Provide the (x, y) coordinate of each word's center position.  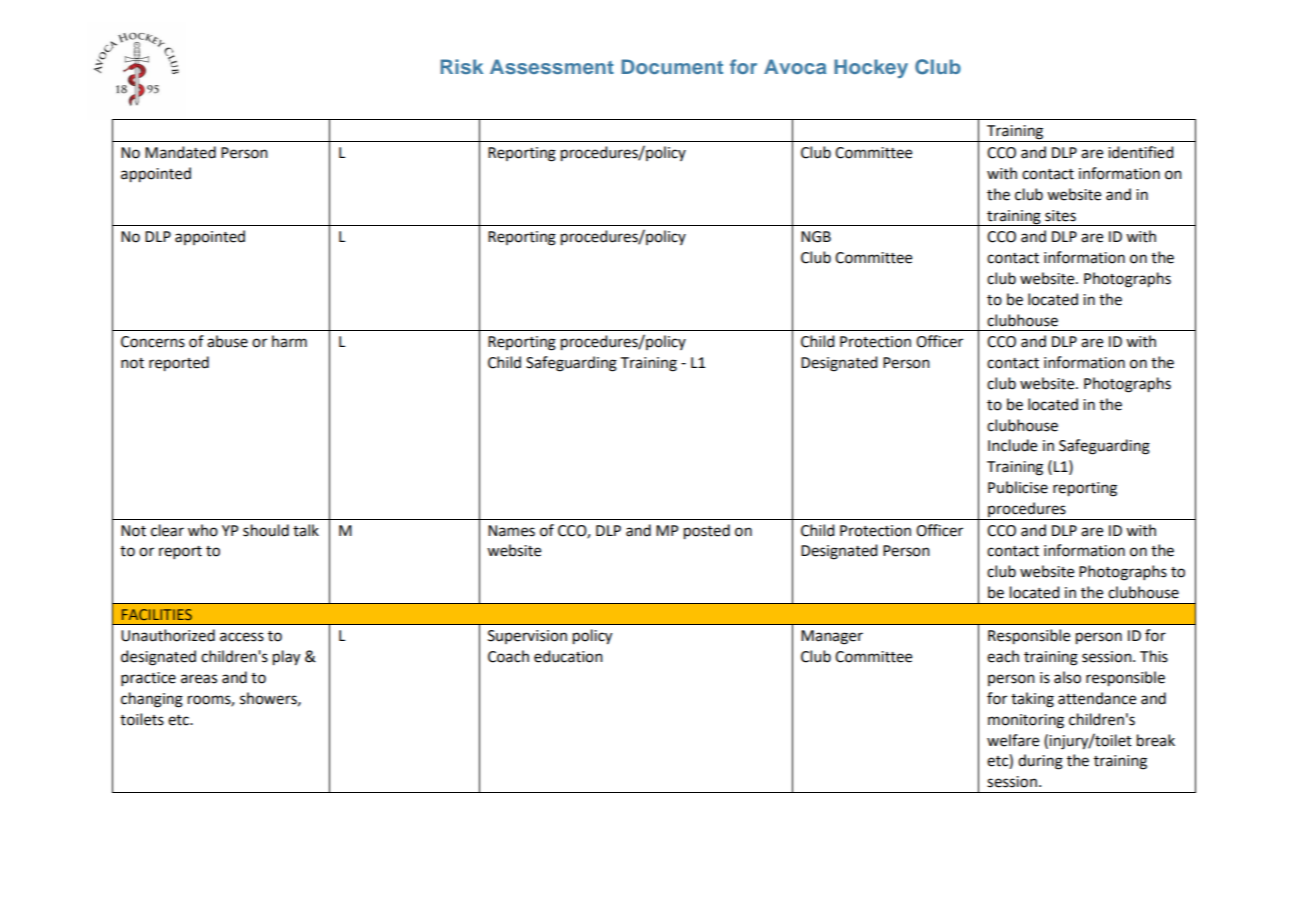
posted (707, 532)
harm (289, 341)
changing (152, 700)
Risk (461, 66)
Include (1012, 445)
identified (1140, 152)
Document (672, 66)
